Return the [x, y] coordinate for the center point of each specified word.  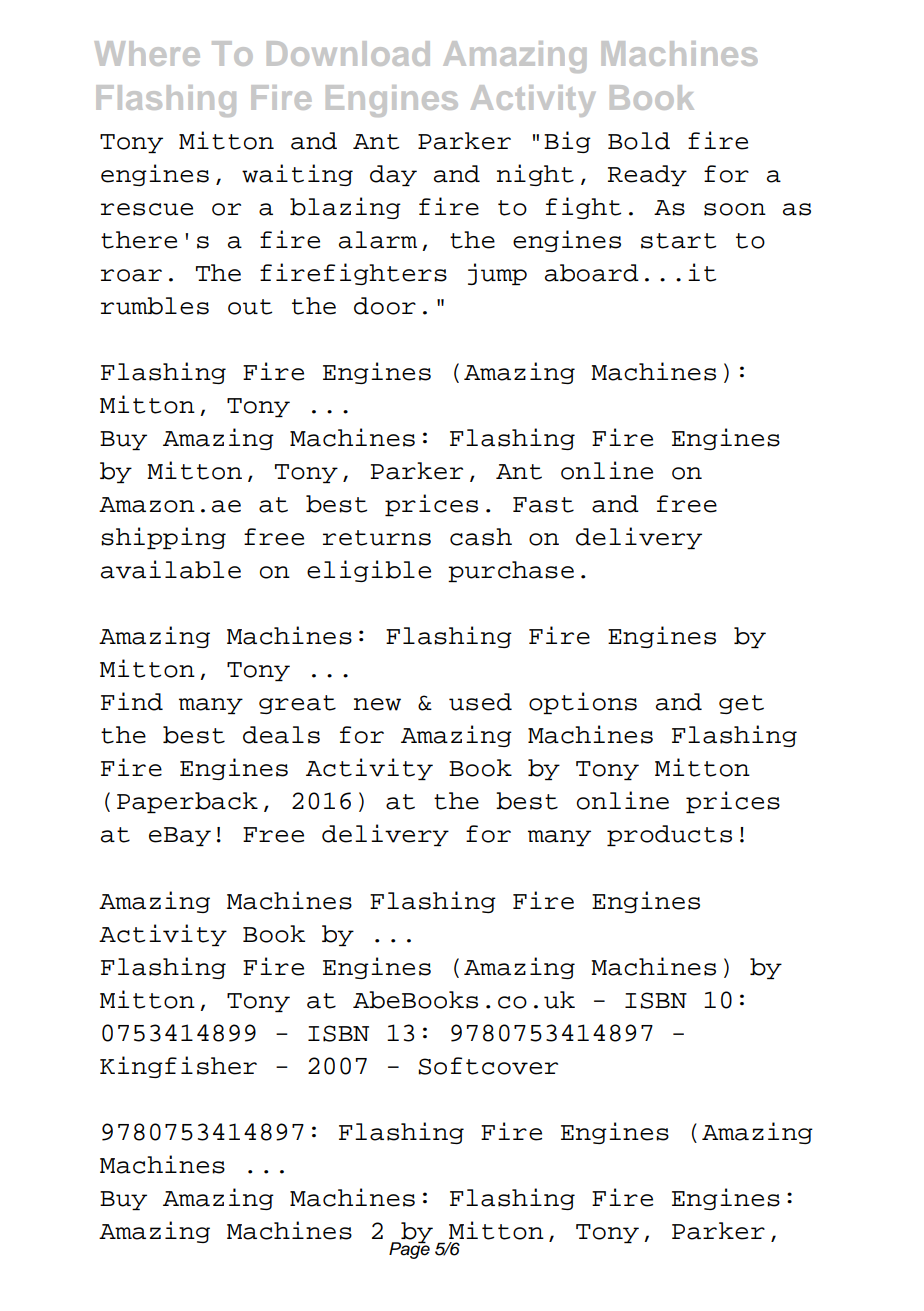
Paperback [187, 802]
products [669, 835]
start [678, 241]
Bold [639, 141]
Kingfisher [178, 1067]
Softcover [488, 1066]
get [741, 704]
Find [132, 701]
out [250, 307]
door [385, 306]
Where [147, 53]
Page [409, 1249]
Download [348, 53]
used [480, 702]
